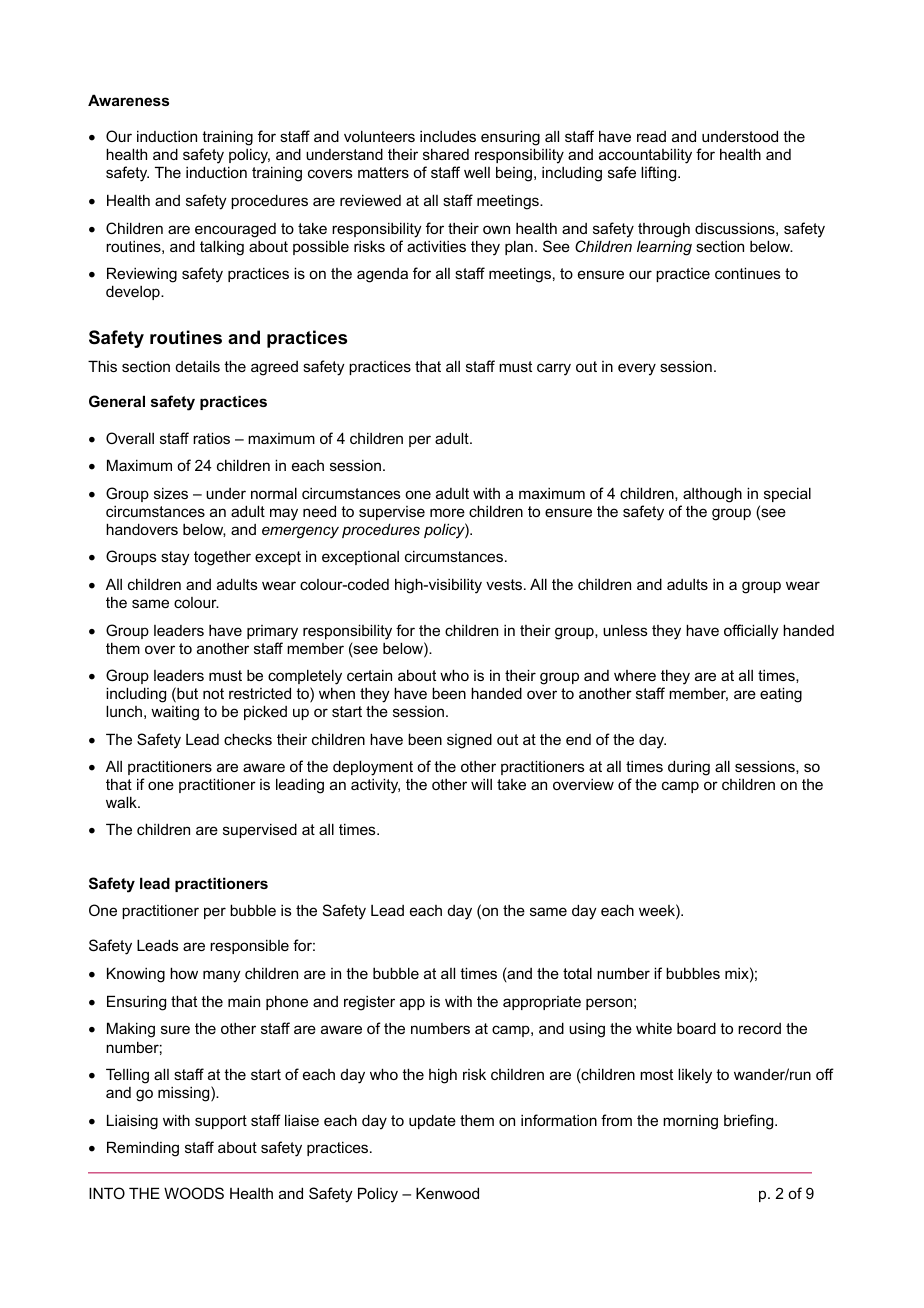 This screenshot has width=924, height=1308. Describe the element at coordinates (481, 784) in the screenshot. I see `will` at that location.
